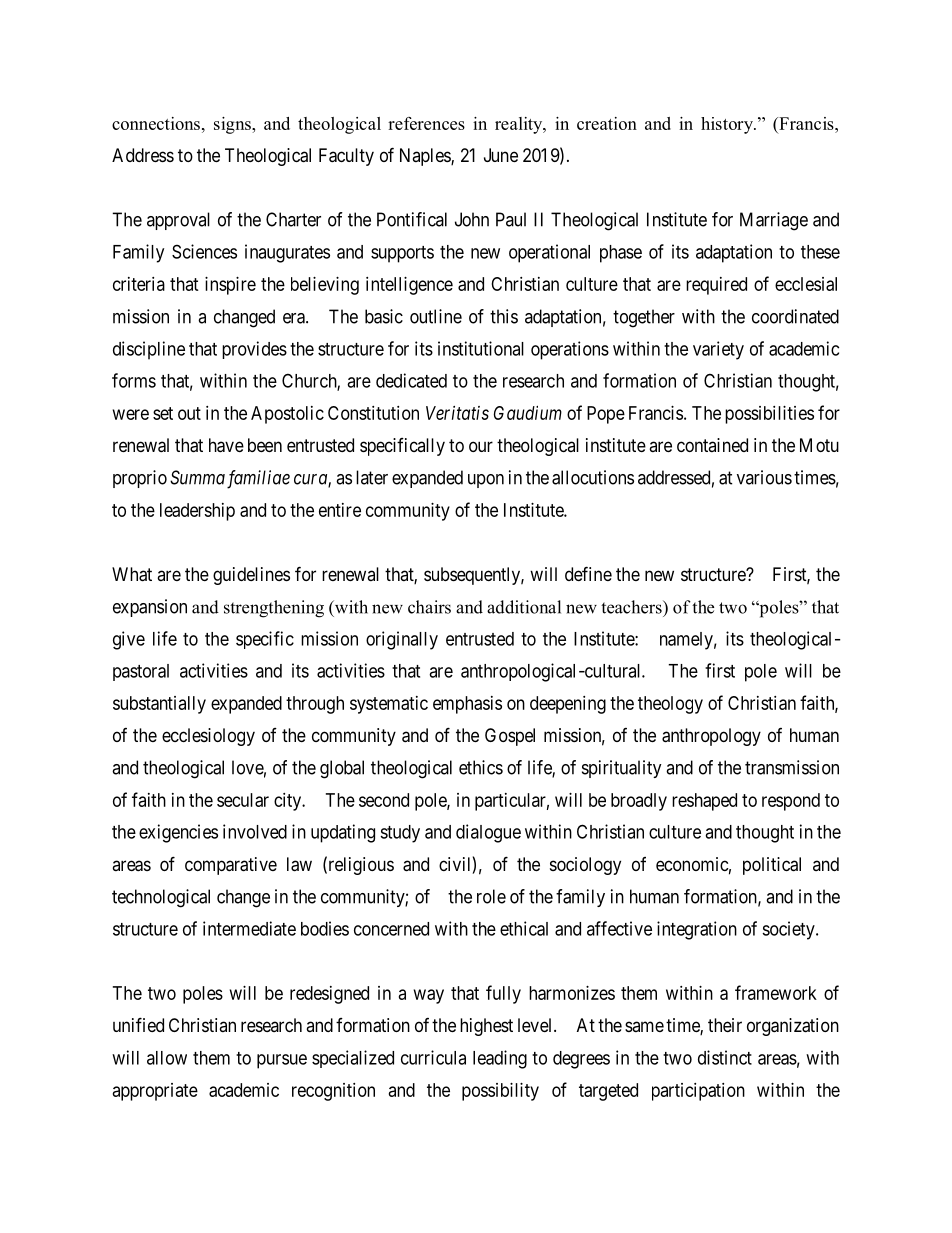  Describe the element at coordinates (233, 125) in the screenshot. I see `signs` at that location.
